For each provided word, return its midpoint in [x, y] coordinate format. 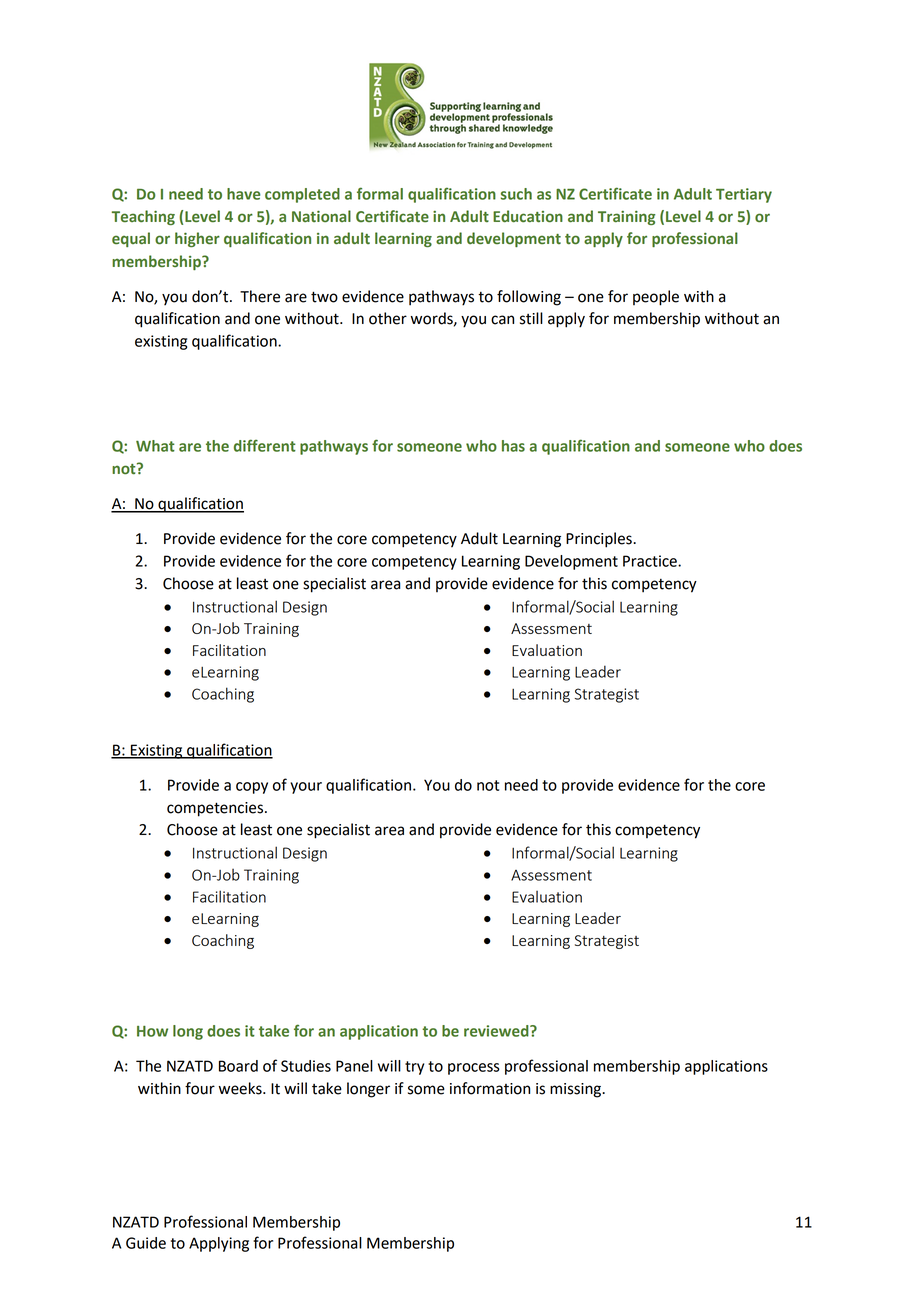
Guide [146, 1243]
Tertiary [744, 195]
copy [252, 788]
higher [197, 239]
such [516, 194]
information [490, 1088]
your [306, 788]
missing [577, 1090]
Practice [651, 561]
